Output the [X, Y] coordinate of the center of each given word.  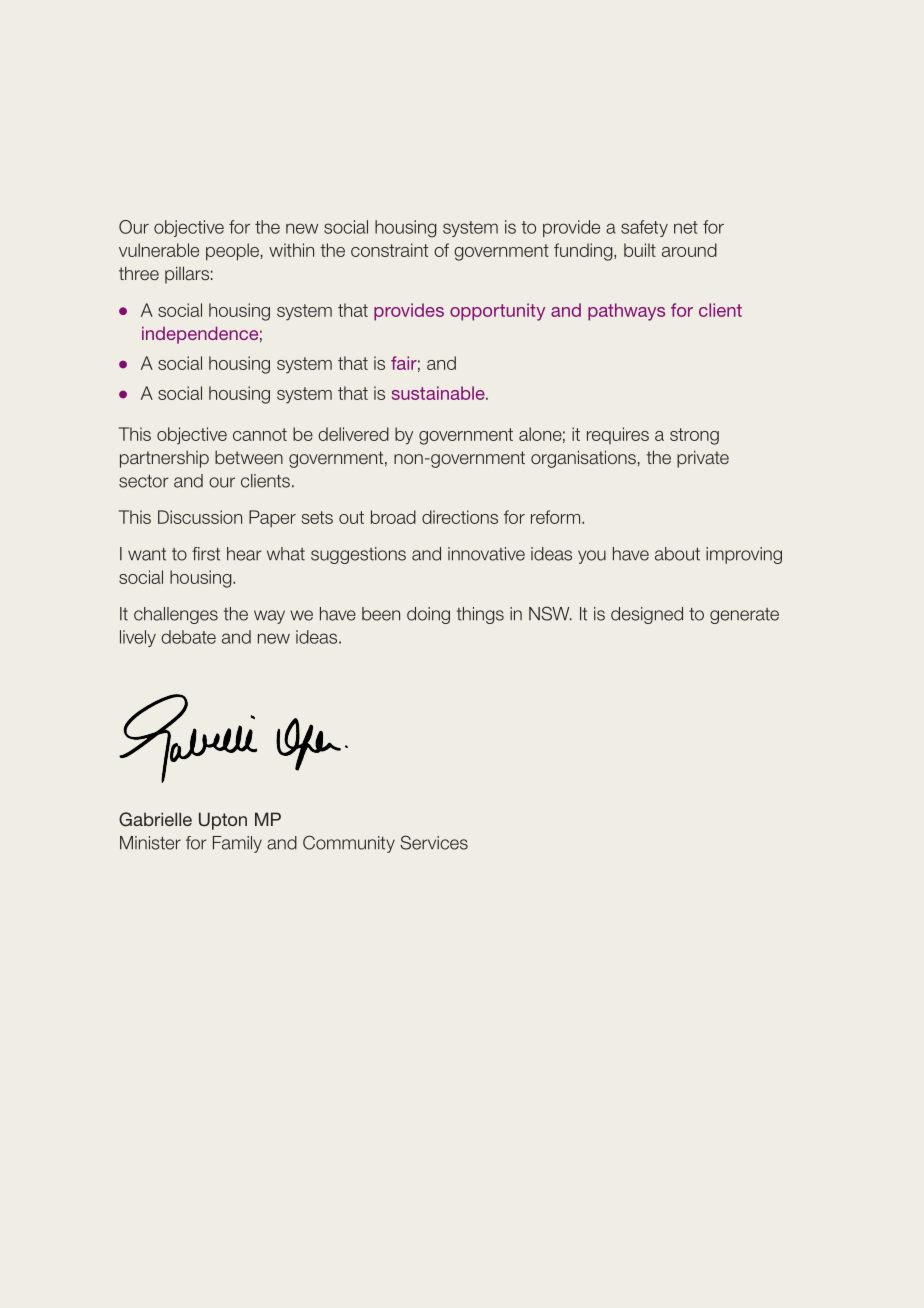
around [689, 250]
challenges [176, 615]
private [703, 459]
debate [188, 637]
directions [460, 517]
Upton [223, 821]
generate [744, 616]
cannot [260, 434]
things [480, 615]
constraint [389, 250]
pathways [626, 312]
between [249, 457]
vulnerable [159, 250]
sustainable [439, 393]
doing [428, 615]
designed [647, 615]
